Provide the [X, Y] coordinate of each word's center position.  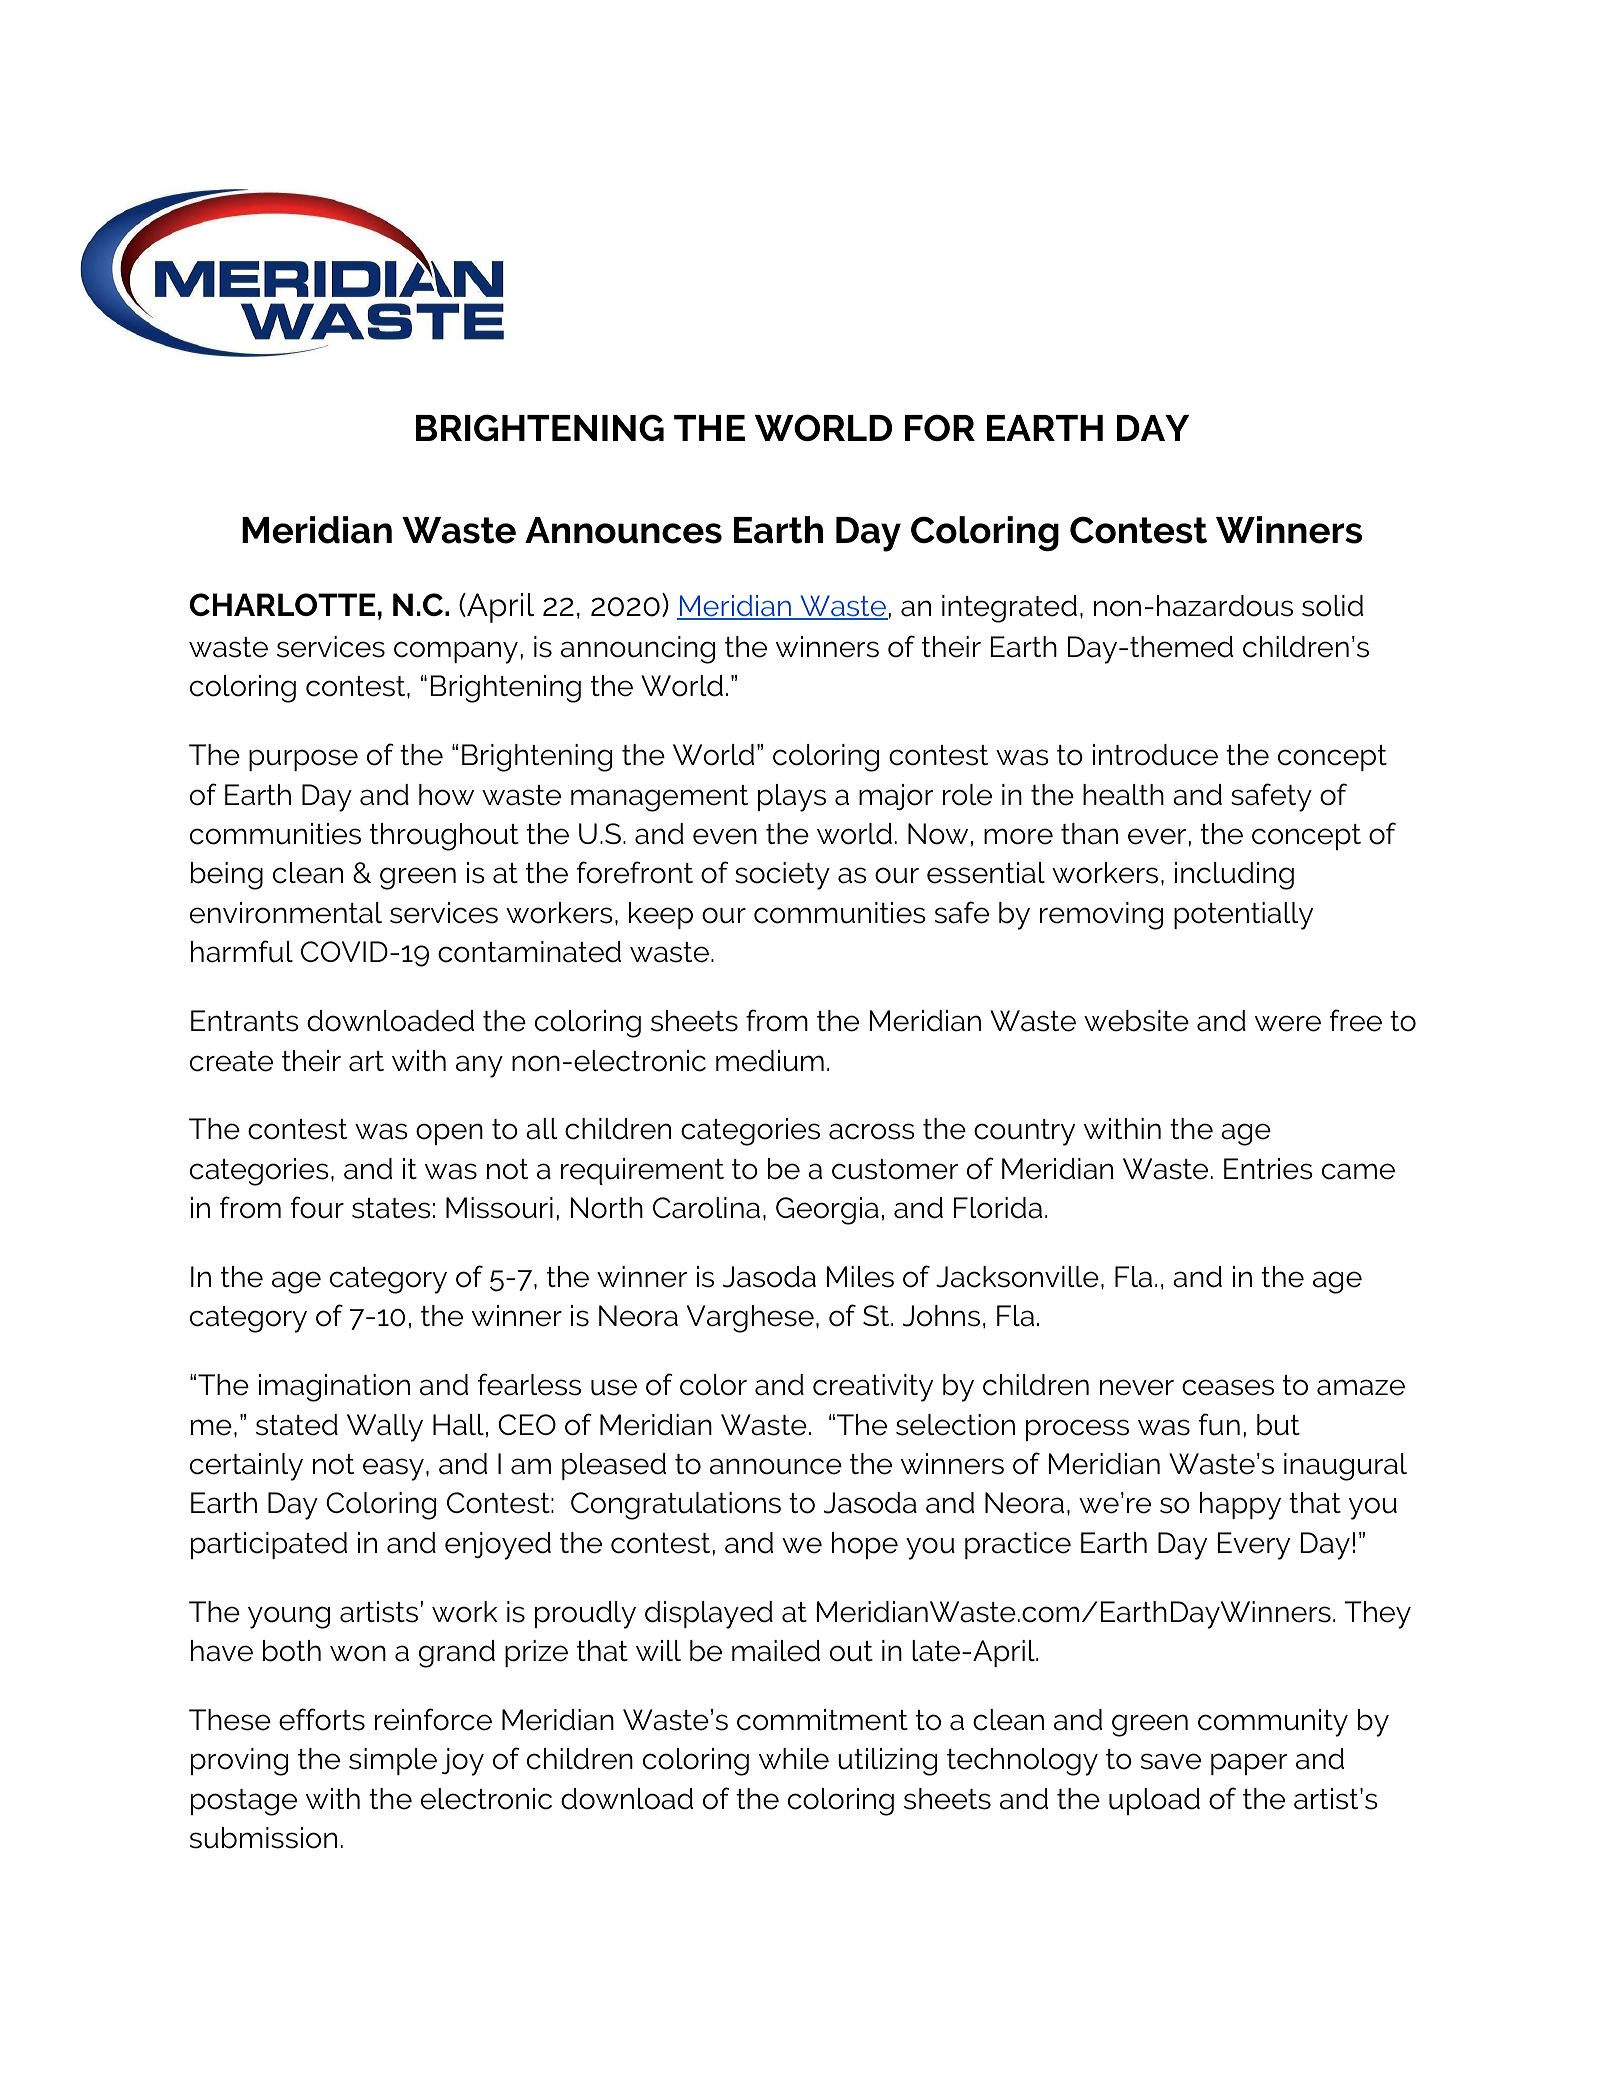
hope [865, 1545]
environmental [286, 913]
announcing [638, 650]
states [391, 1208]
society [782, 876]
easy [393, 1469]
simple [393, 1761]
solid [1332, 606]
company [456, 652]
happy [1240, 1506]
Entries [1268, 1169]
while [794, 1759]
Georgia [827, 1211]
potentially [1243, 916]
